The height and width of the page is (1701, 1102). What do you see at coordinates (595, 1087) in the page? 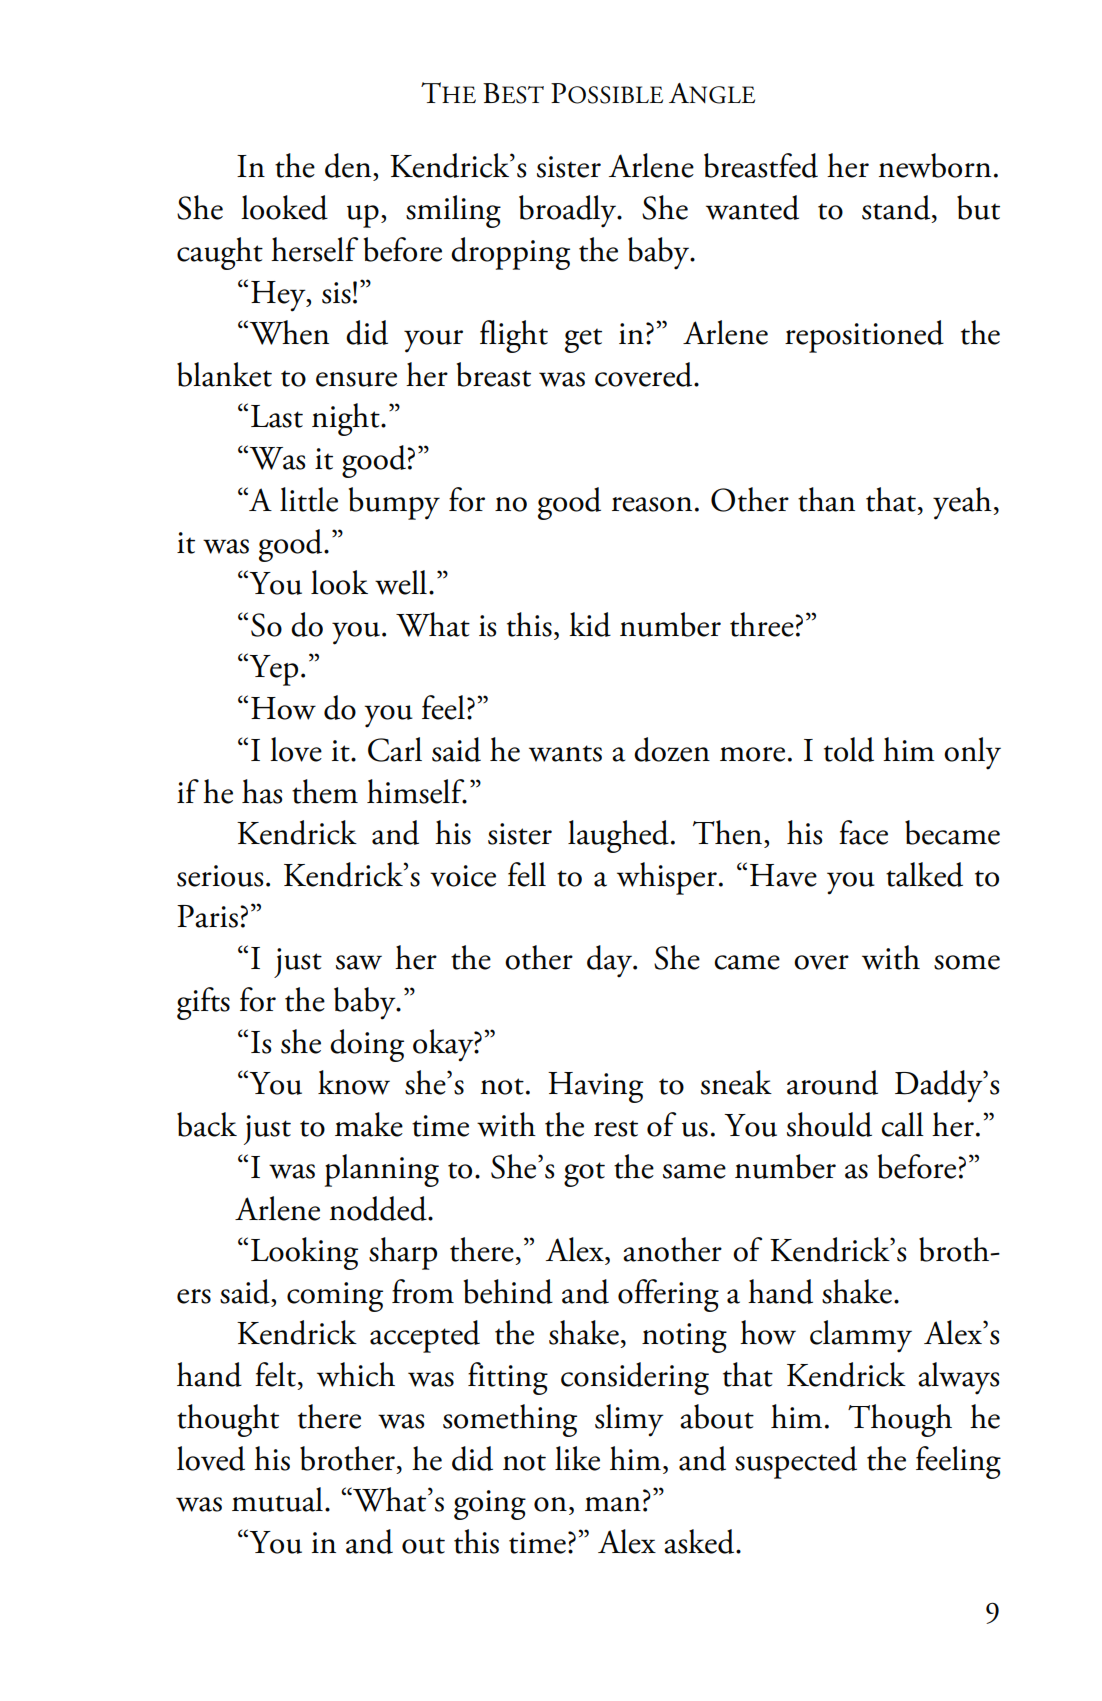
I see `Having` at bounding box center [595, 1087].
